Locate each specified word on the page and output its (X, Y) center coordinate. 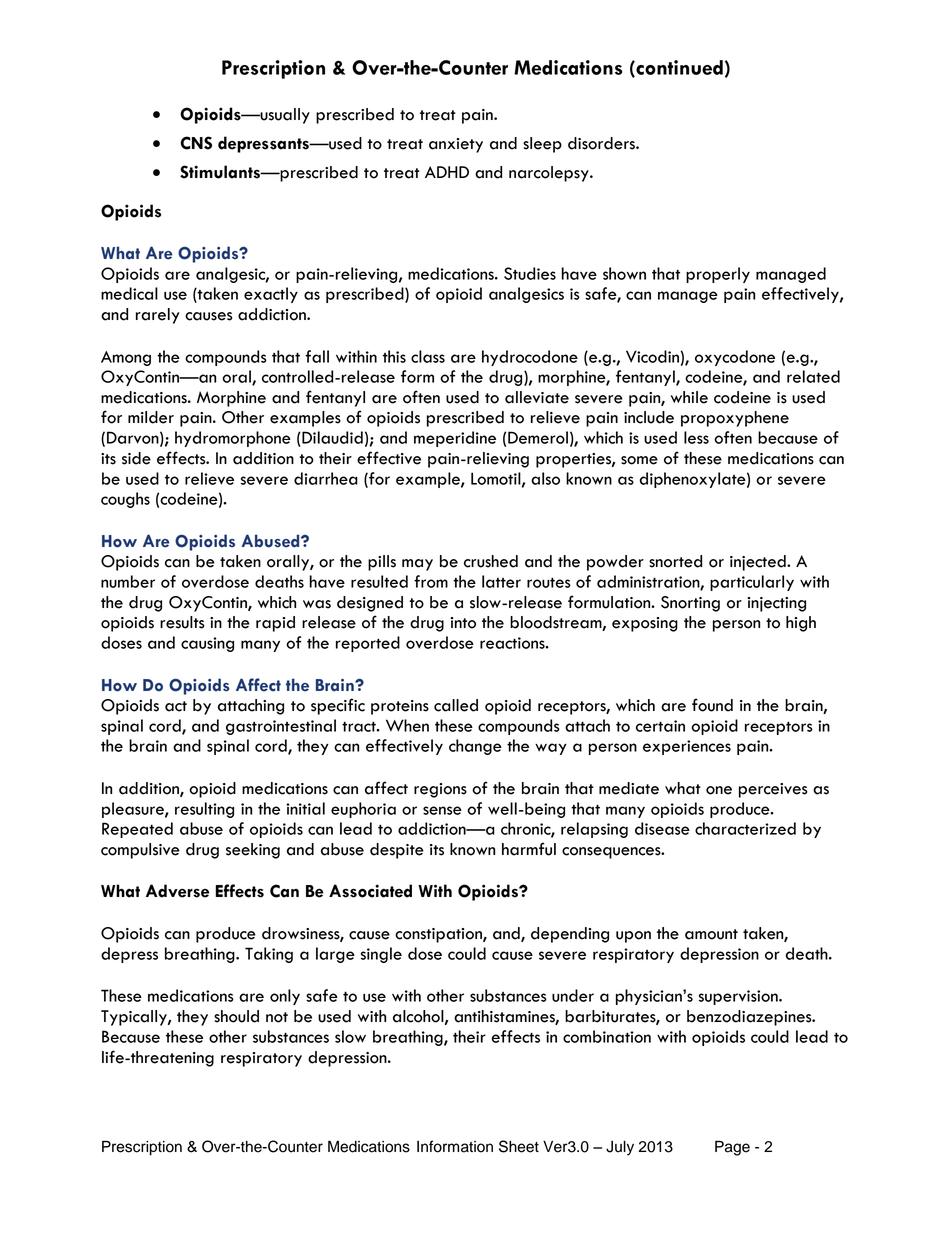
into (463, 623)
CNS (196, 143)
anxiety (456, 145)
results (182, 622)
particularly (752, 583)
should (236, 1016)
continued (678, 68)
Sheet (519, 1146)
